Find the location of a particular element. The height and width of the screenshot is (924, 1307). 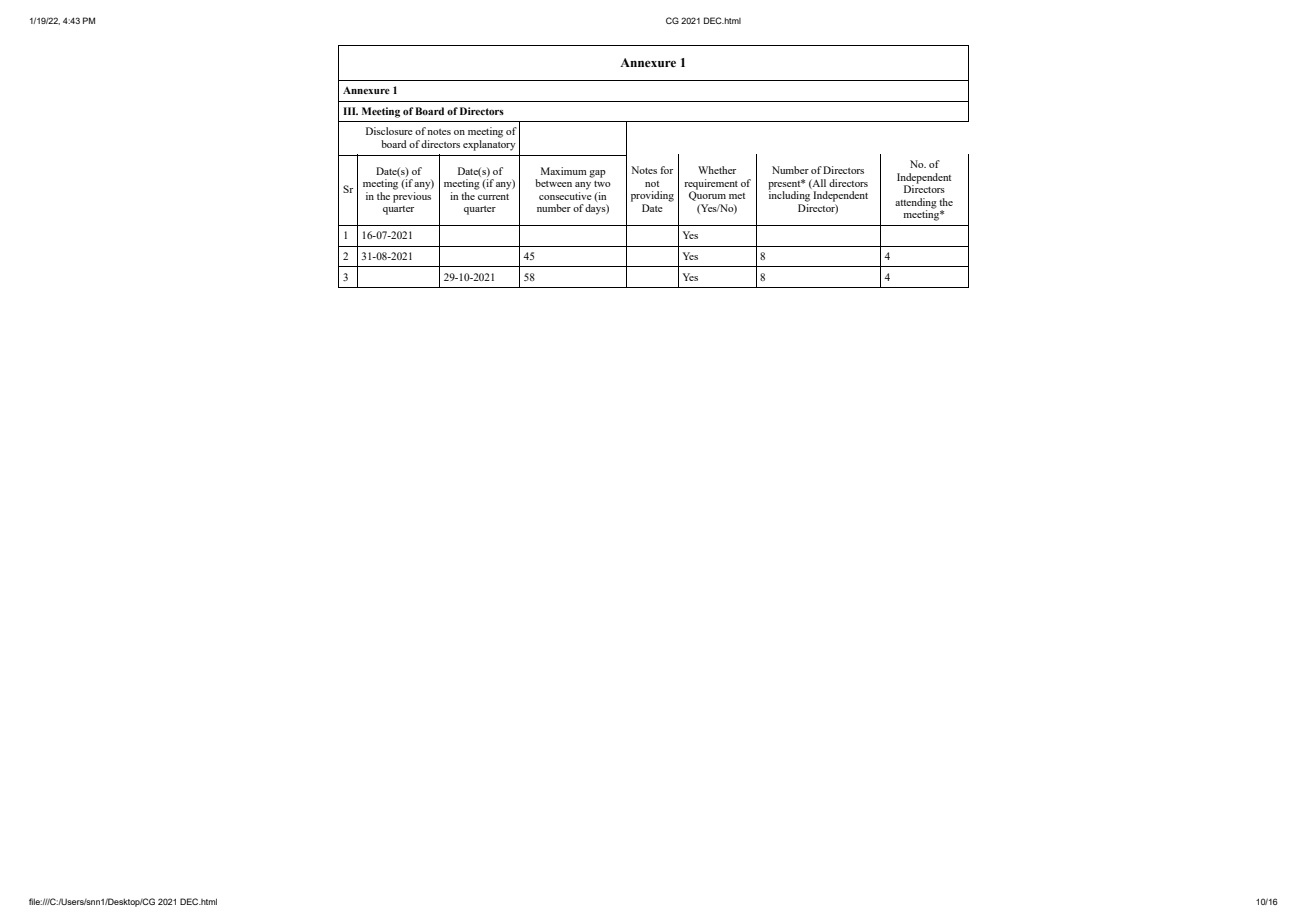

Disclosure is located at coordinates (389, 131).
